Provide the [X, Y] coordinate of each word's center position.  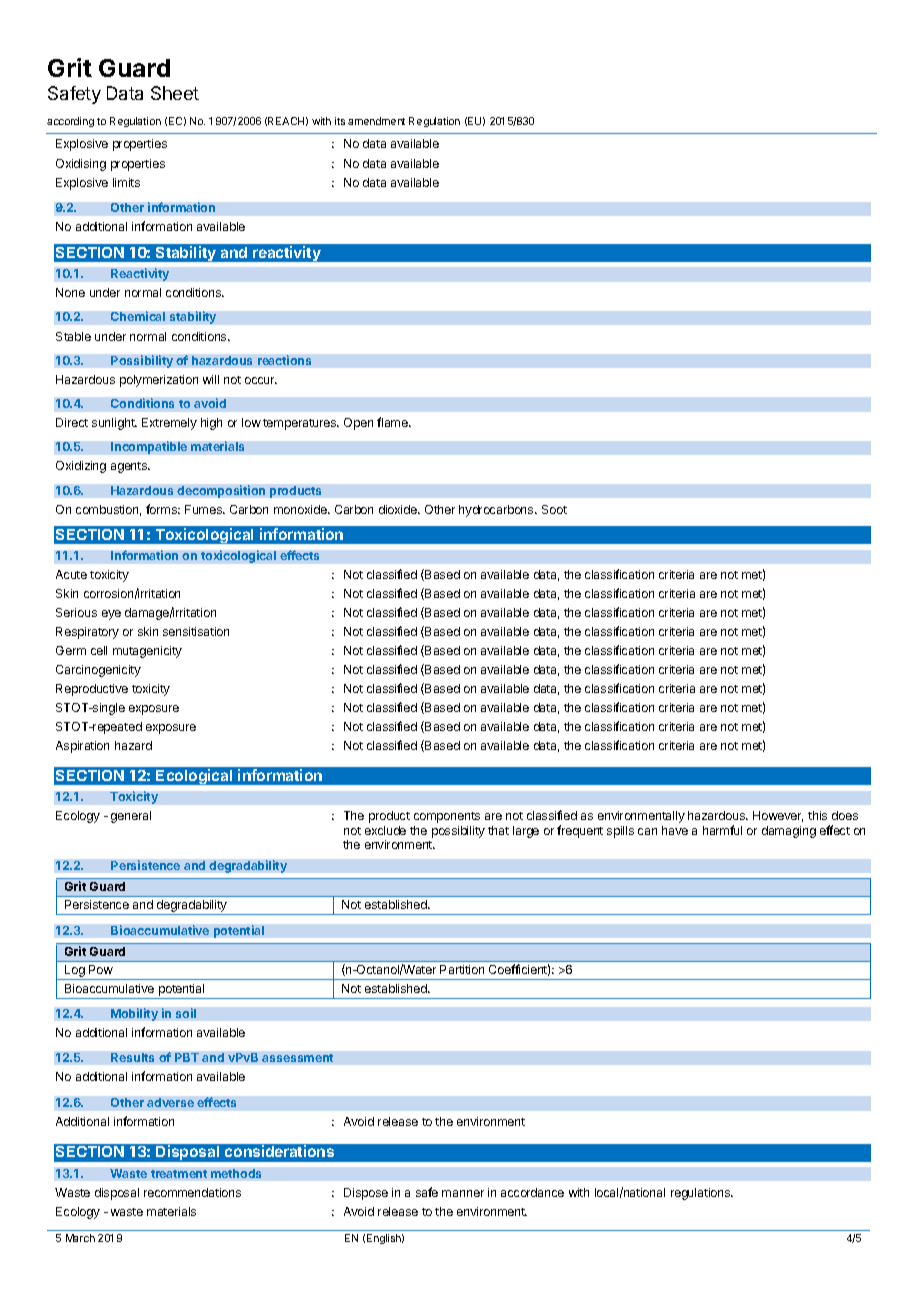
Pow [101, 969]
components [447, 817]
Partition [462, 969]
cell [99, 650]
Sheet [175, 93]
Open [358, 424]
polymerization [159, 381]
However [778, 816]
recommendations [192, 1192]
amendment [376, 121]
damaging [789, 832]
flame [393, 422]
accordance [532, 1192]
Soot [554, 509]
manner [463, 1193]
